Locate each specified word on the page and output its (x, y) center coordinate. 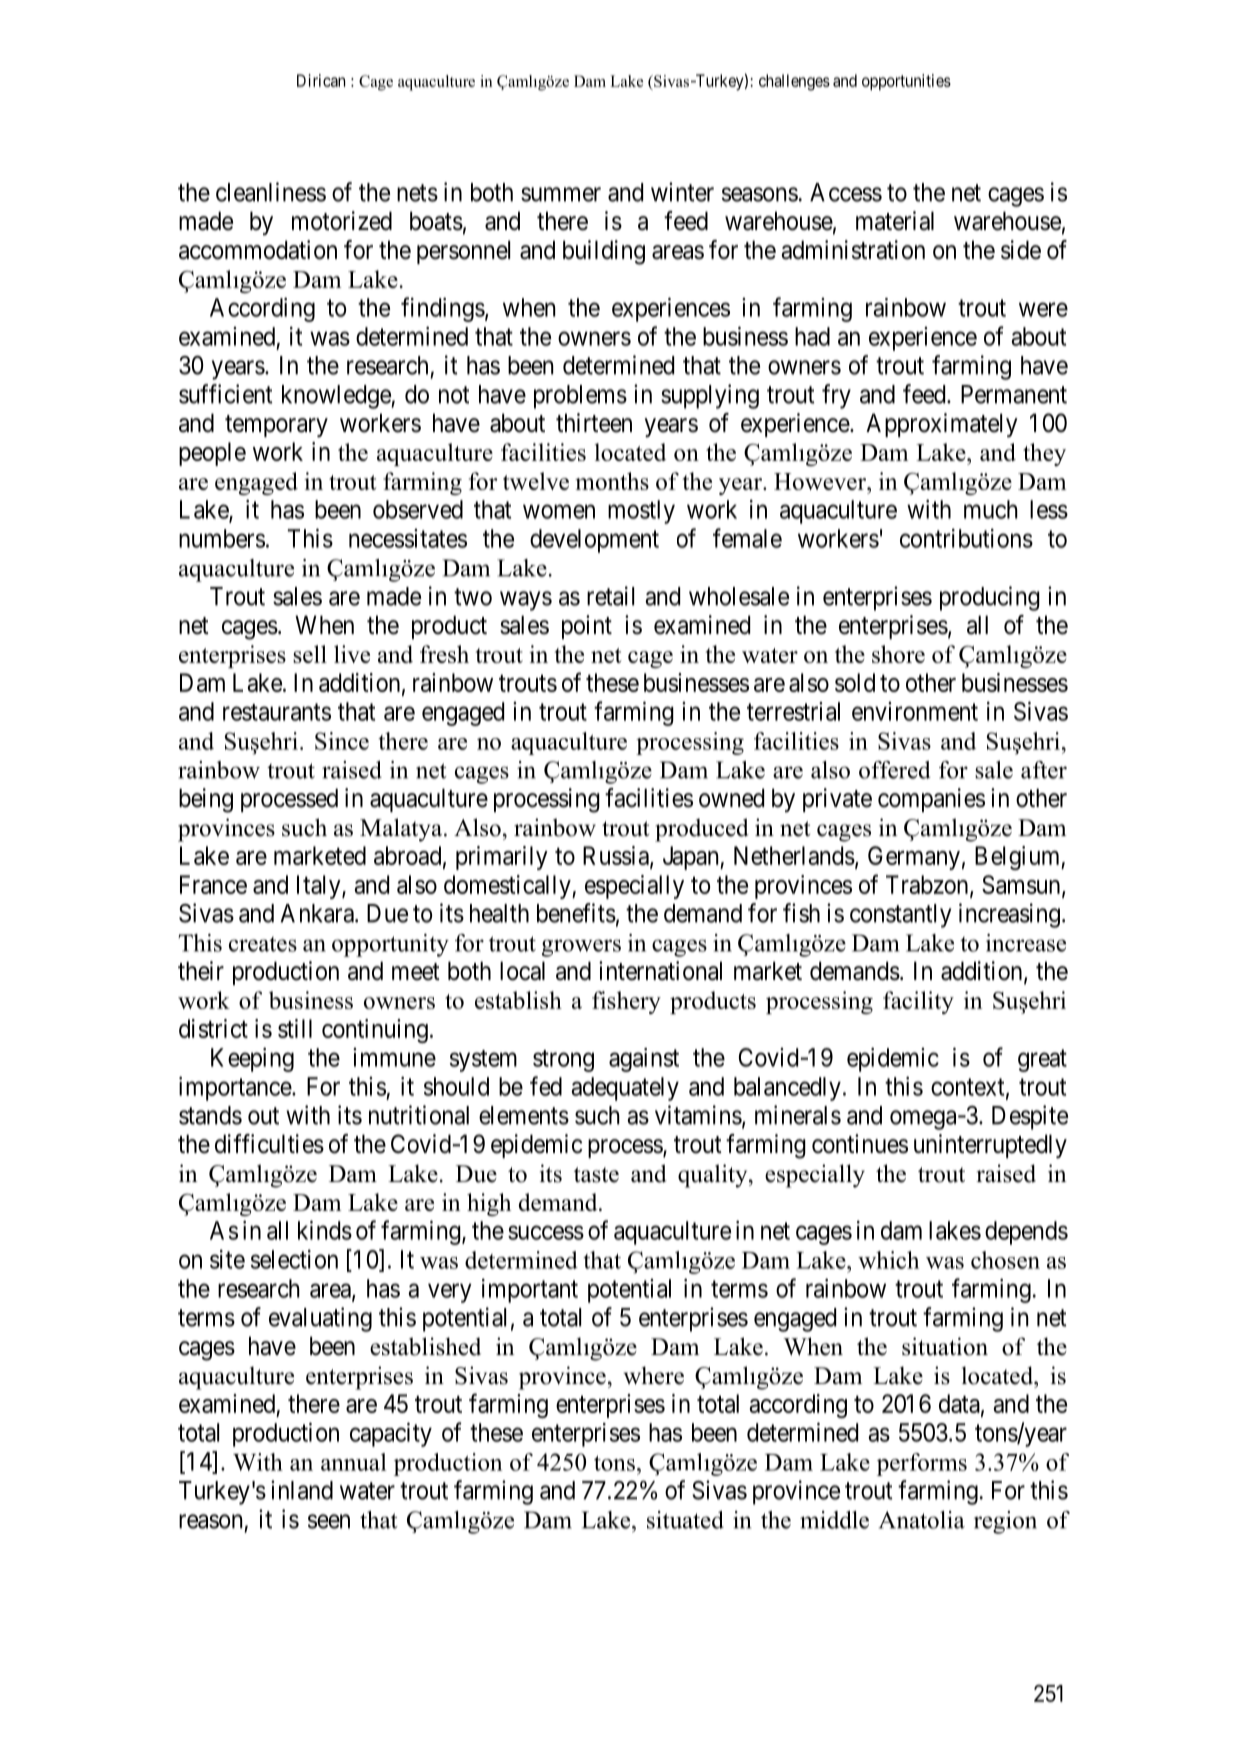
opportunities (906, 82)
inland (302, 1490)
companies (931, 800)
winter (682, 192)
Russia (617, 856)
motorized (342, 221)
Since (342, 741)
